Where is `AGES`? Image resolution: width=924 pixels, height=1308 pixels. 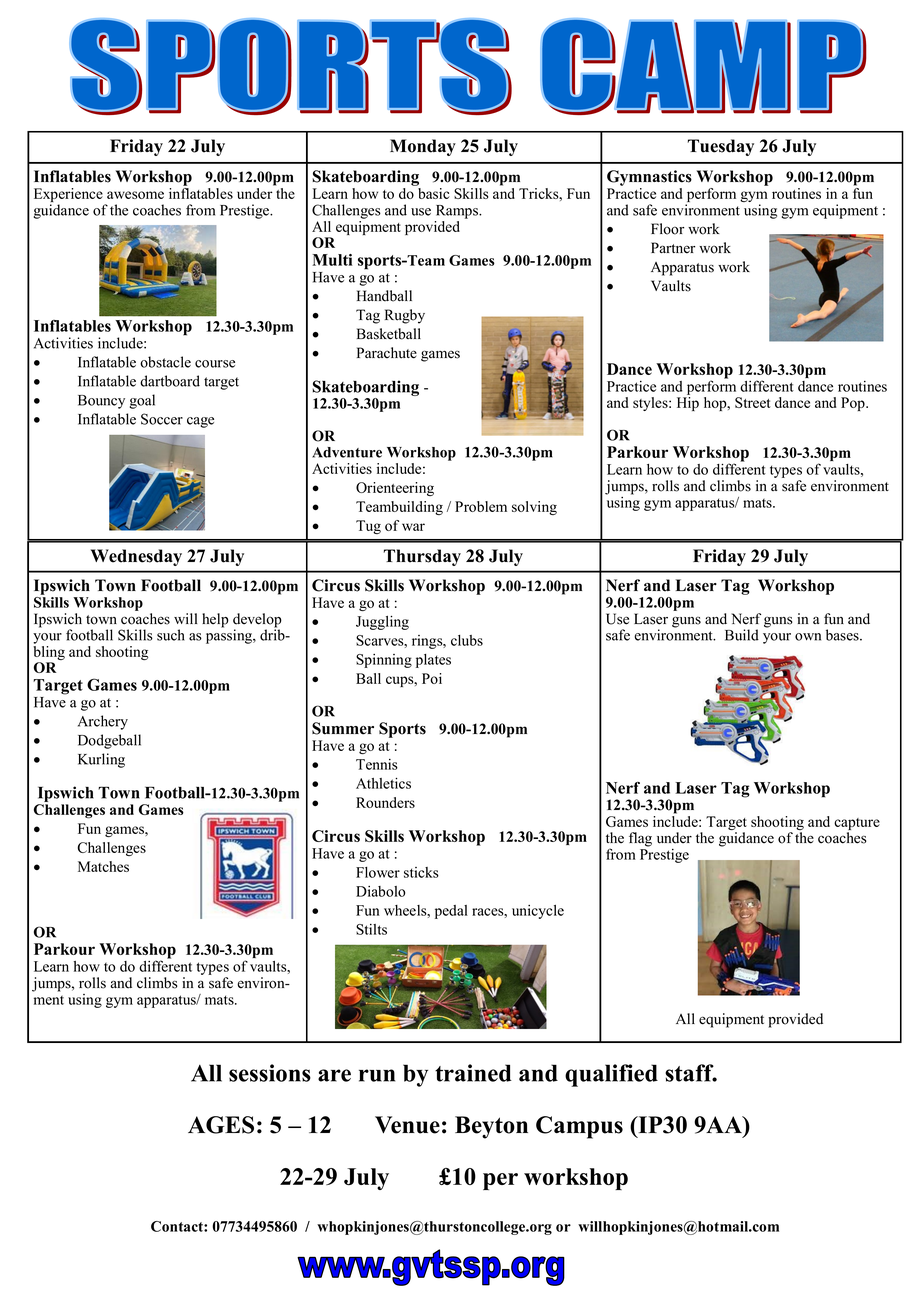 AGES is located at coordinates (221, 1125).
